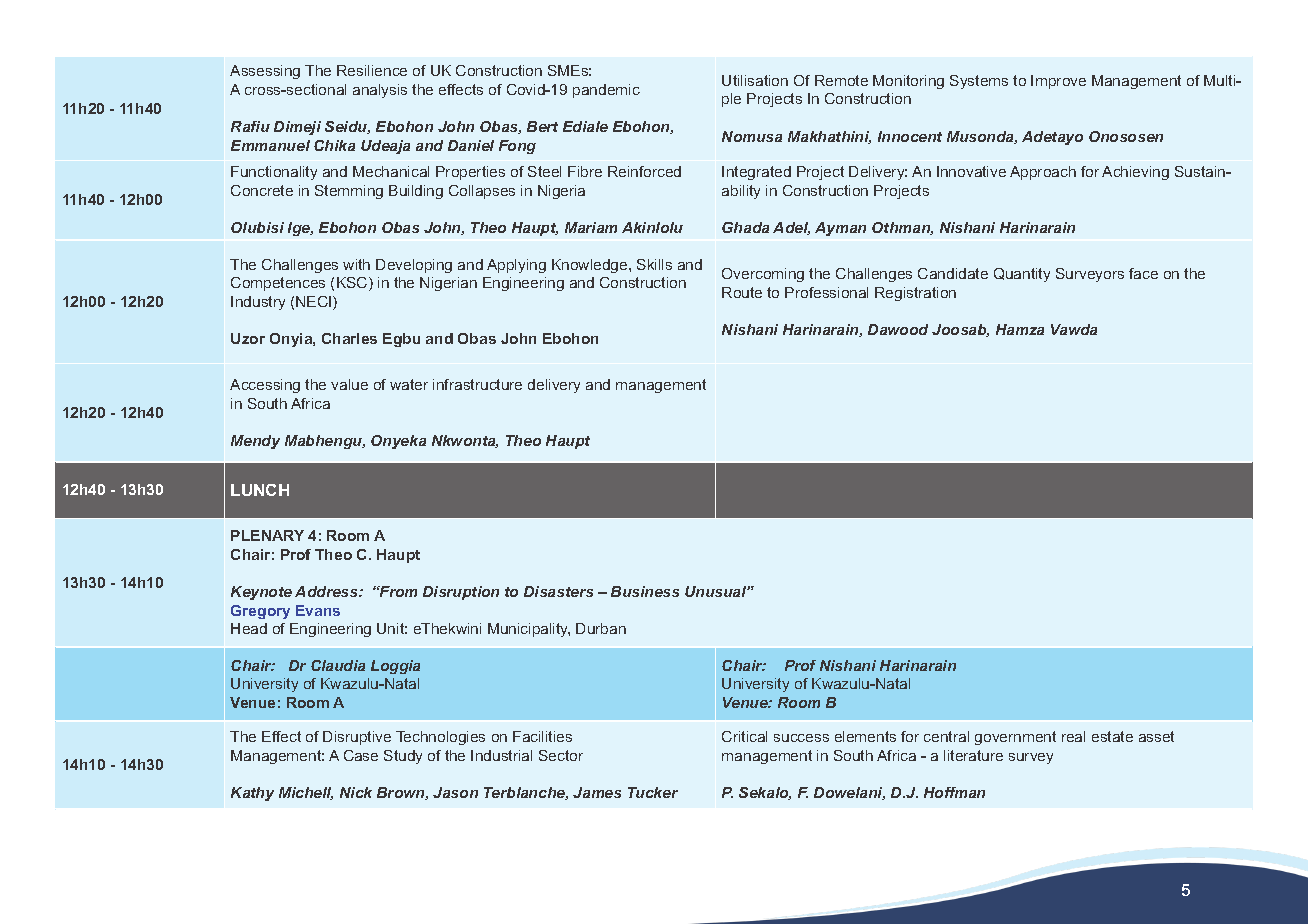  What do you see at coordinates (327, 591) in the screenshot?
I see `Address` at bounding box center [327, 591].
